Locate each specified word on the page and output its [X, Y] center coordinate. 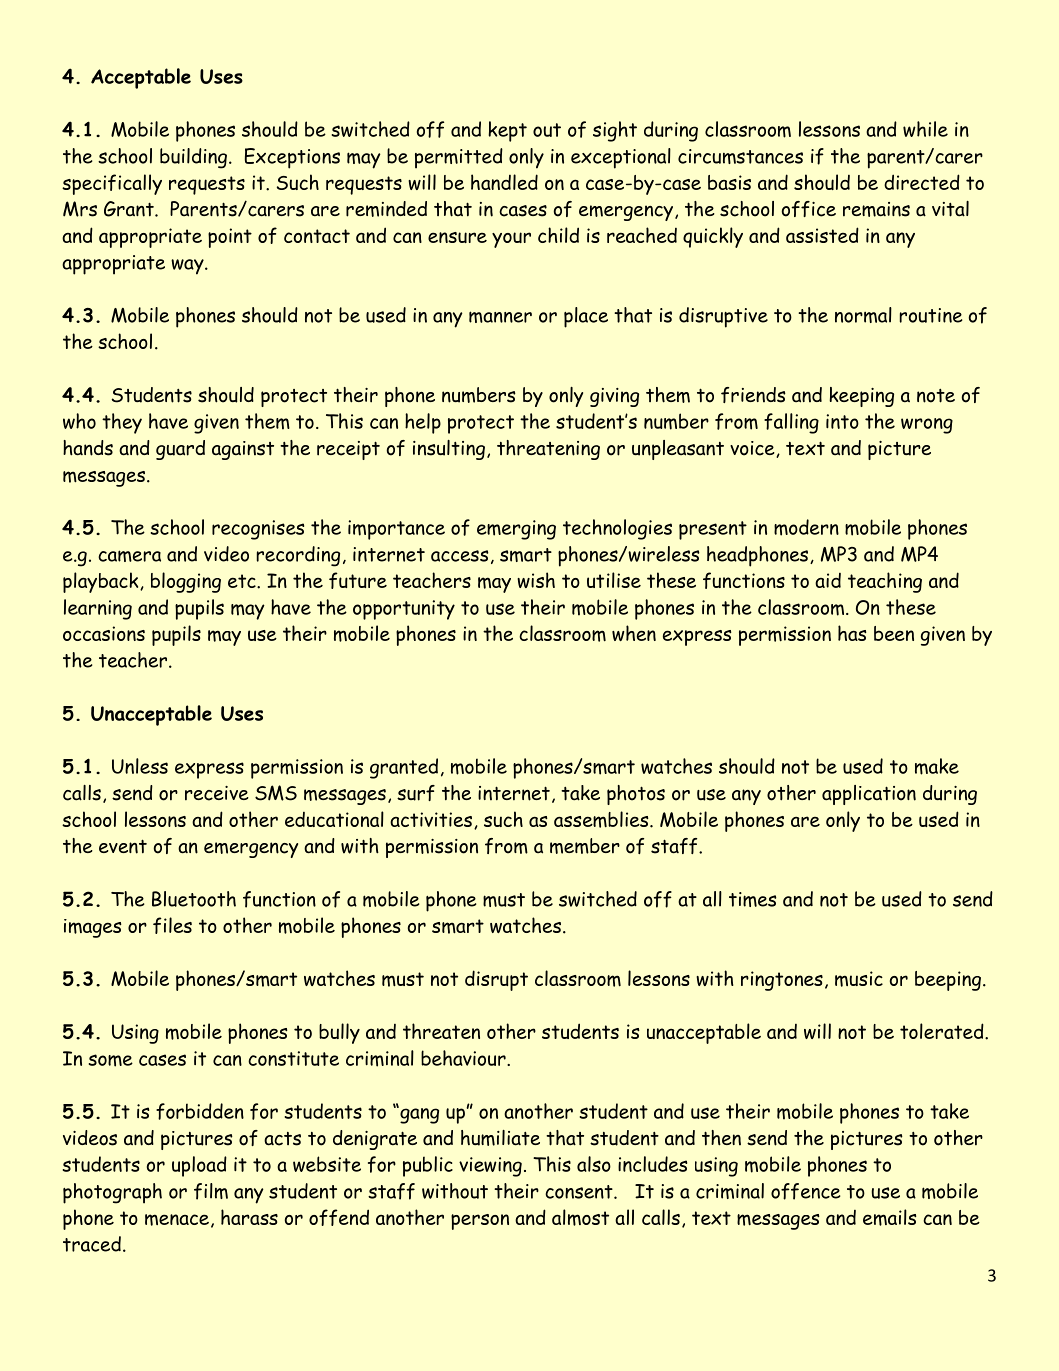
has [852, 633]
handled [504, 182]
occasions [104, 633]
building [193, 158]
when [634, 633]
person [480, 1222]
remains [876, 209]
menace [177, 1220]
